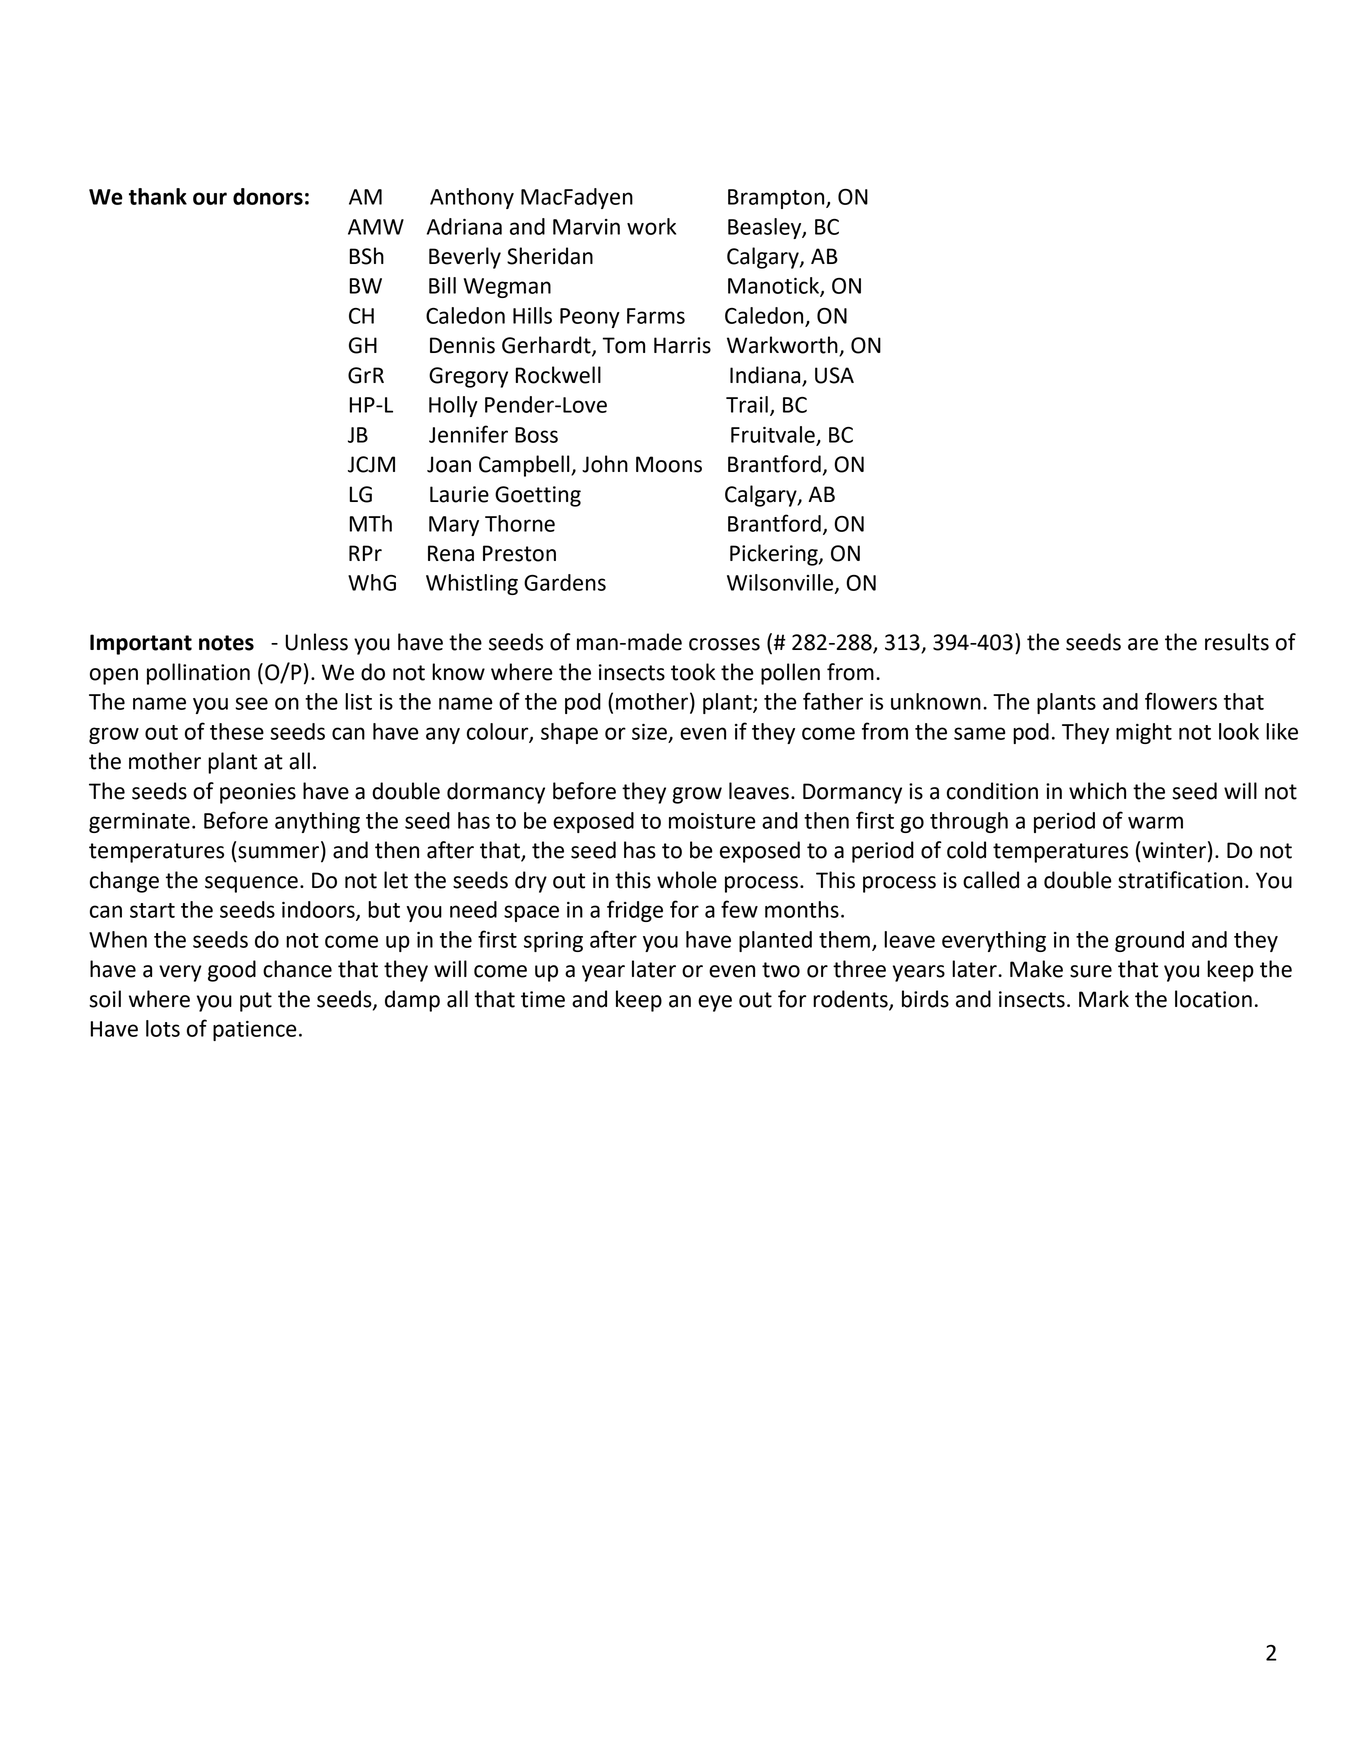 Image resolution: width=1354 pixels, height=1752 pixels. I want to click on work, so click(651, 226).
